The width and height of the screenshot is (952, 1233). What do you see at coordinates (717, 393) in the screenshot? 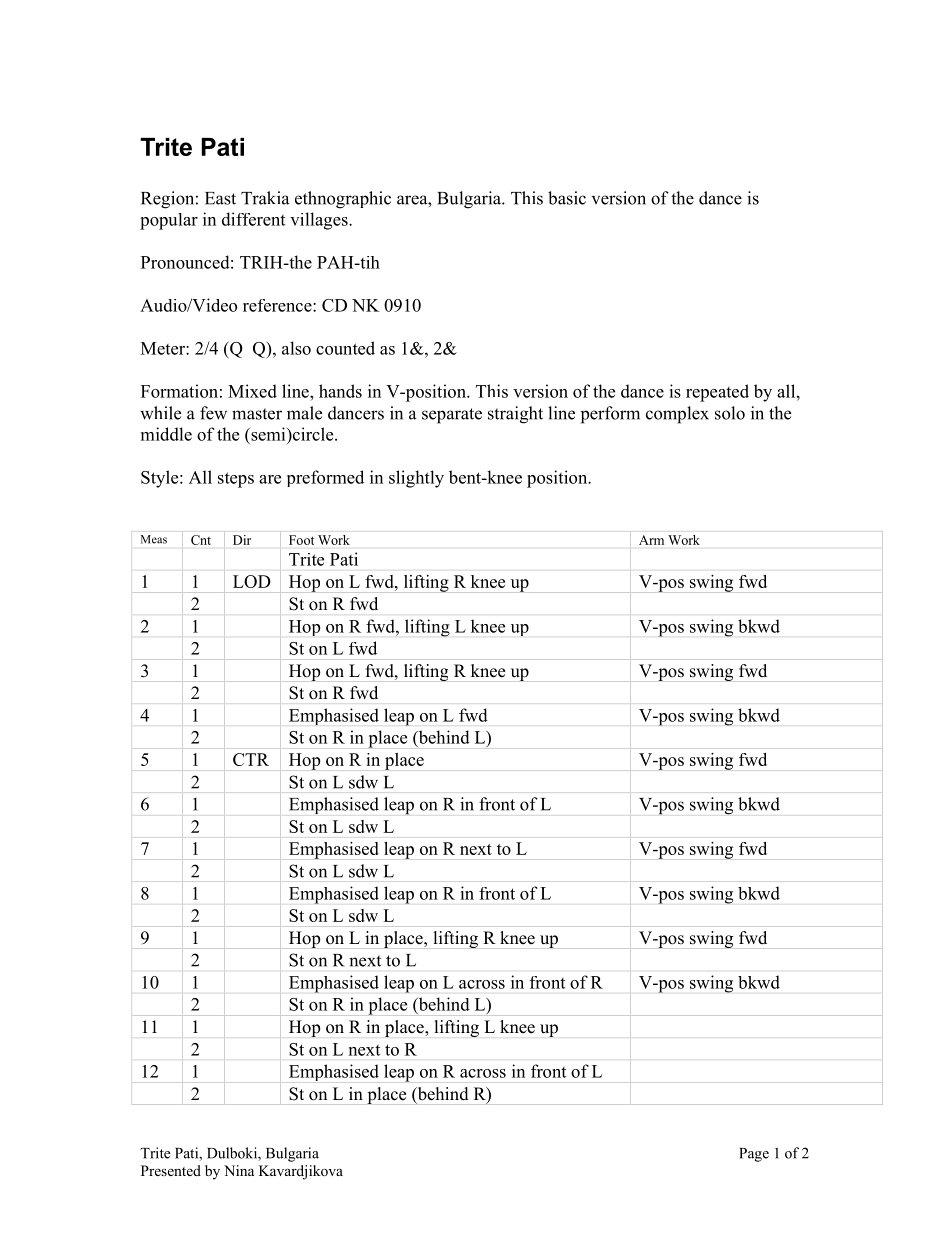
I see `repeated` at bounding box center [717, 393].
